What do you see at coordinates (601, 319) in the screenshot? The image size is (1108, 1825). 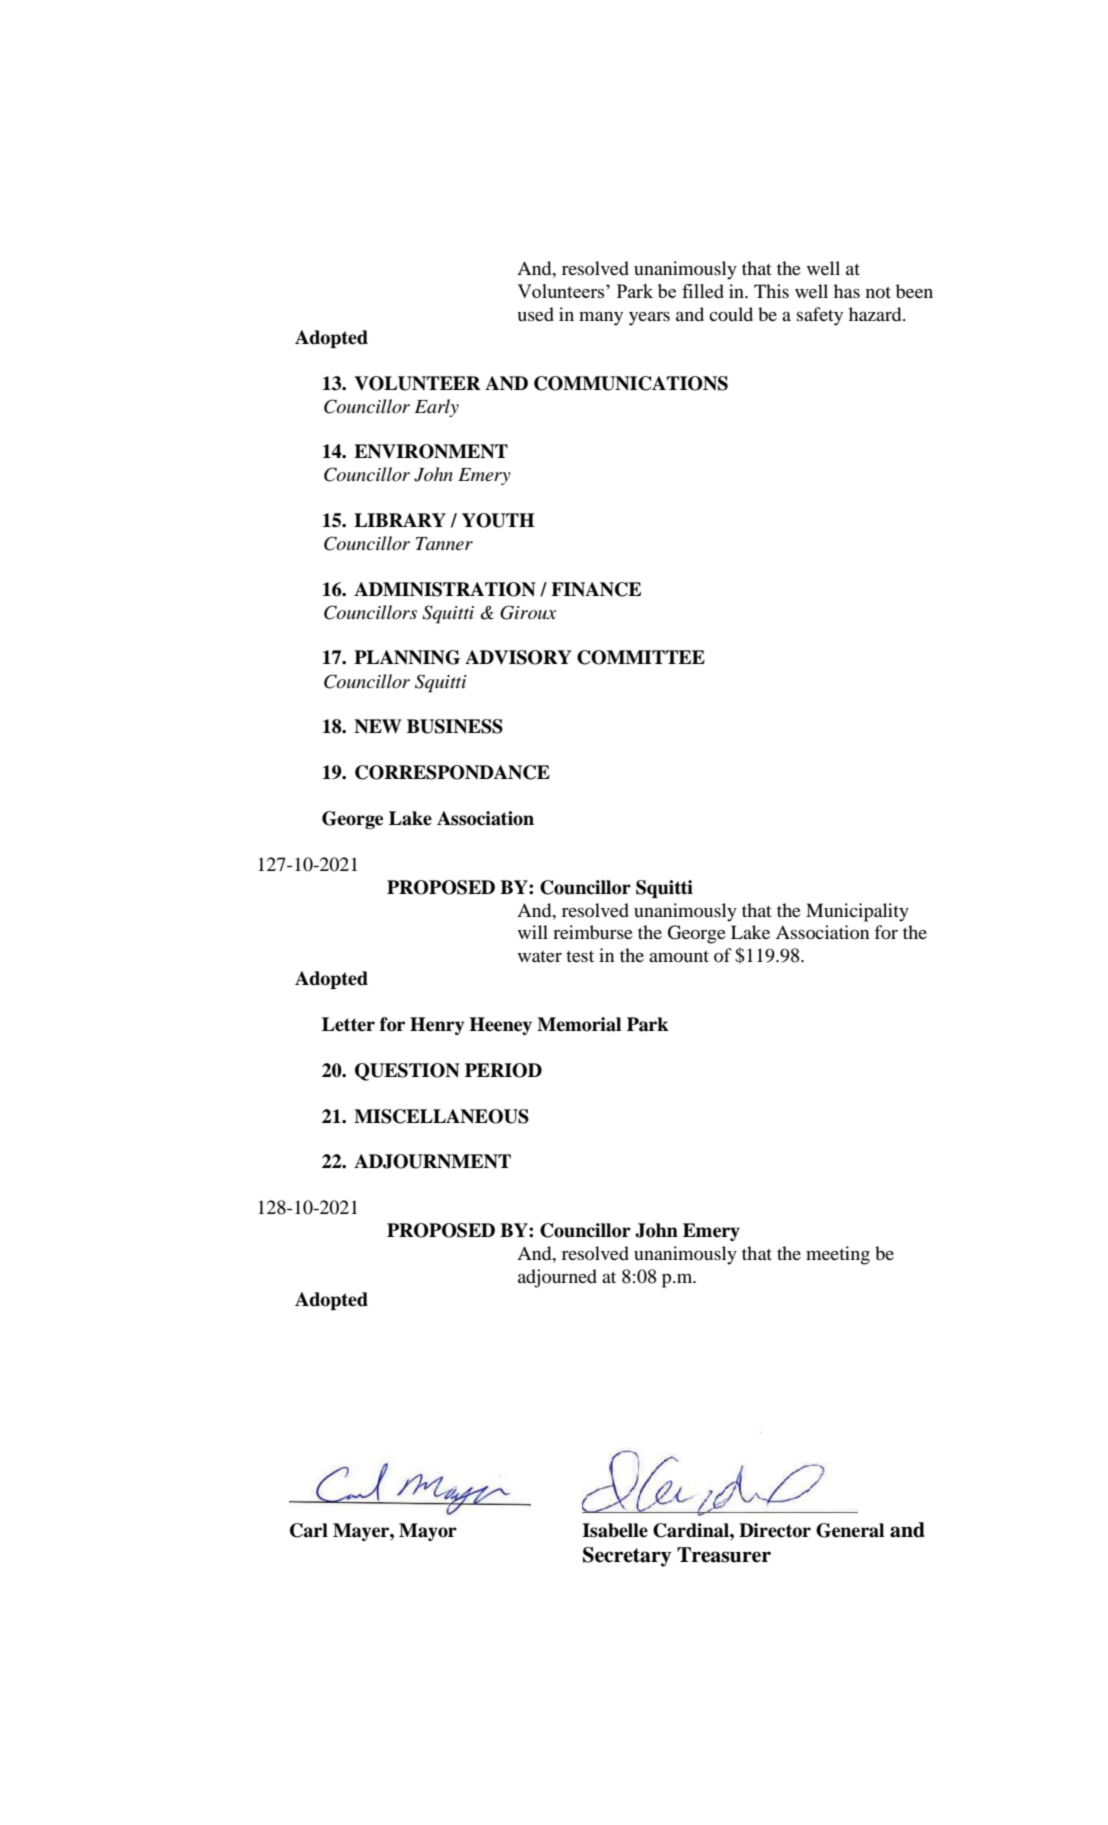 I see `many` at bounding box center [601, 319].
